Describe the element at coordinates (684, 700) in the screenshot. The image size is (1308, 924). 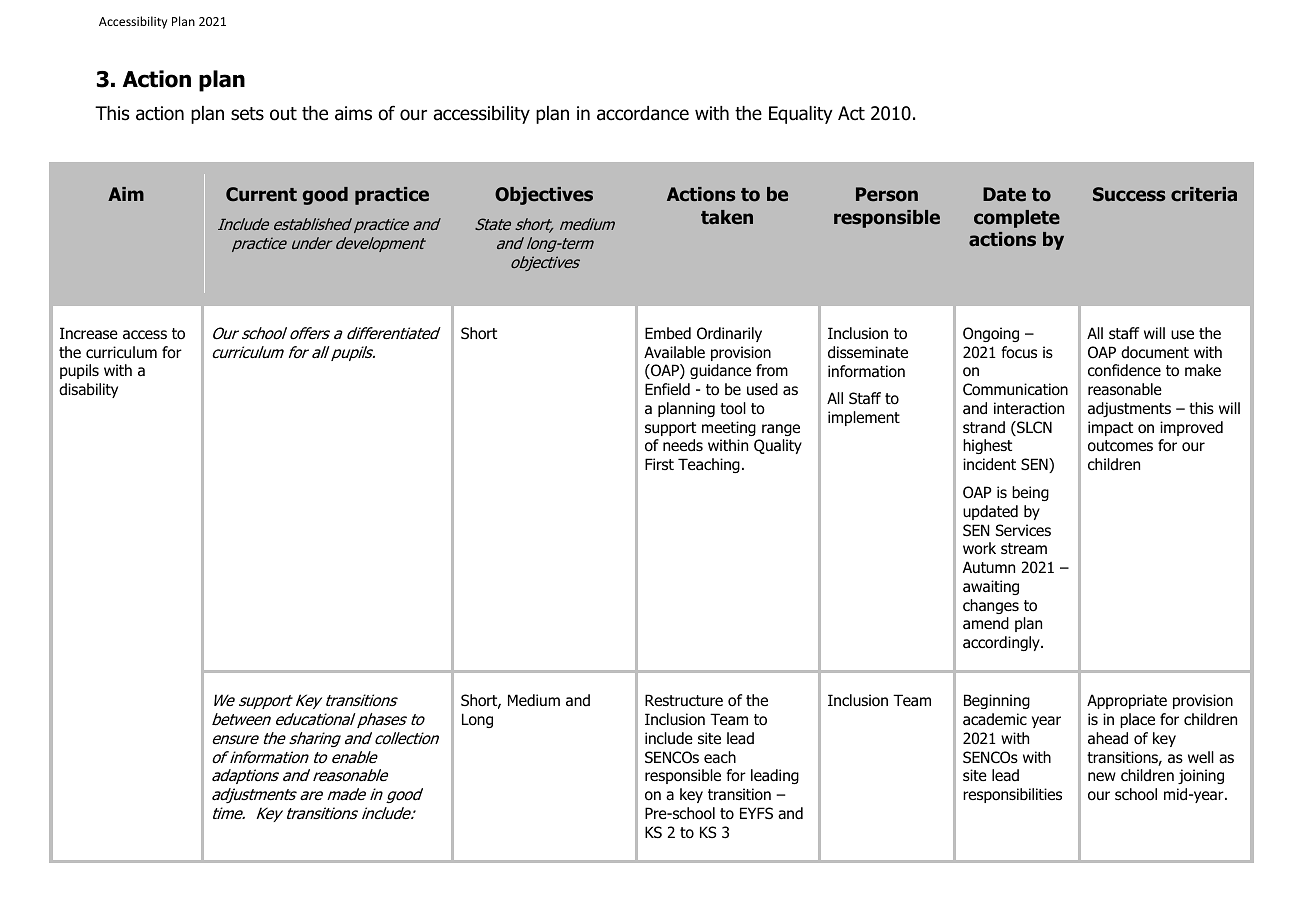
I see `Restructure` at that location.
